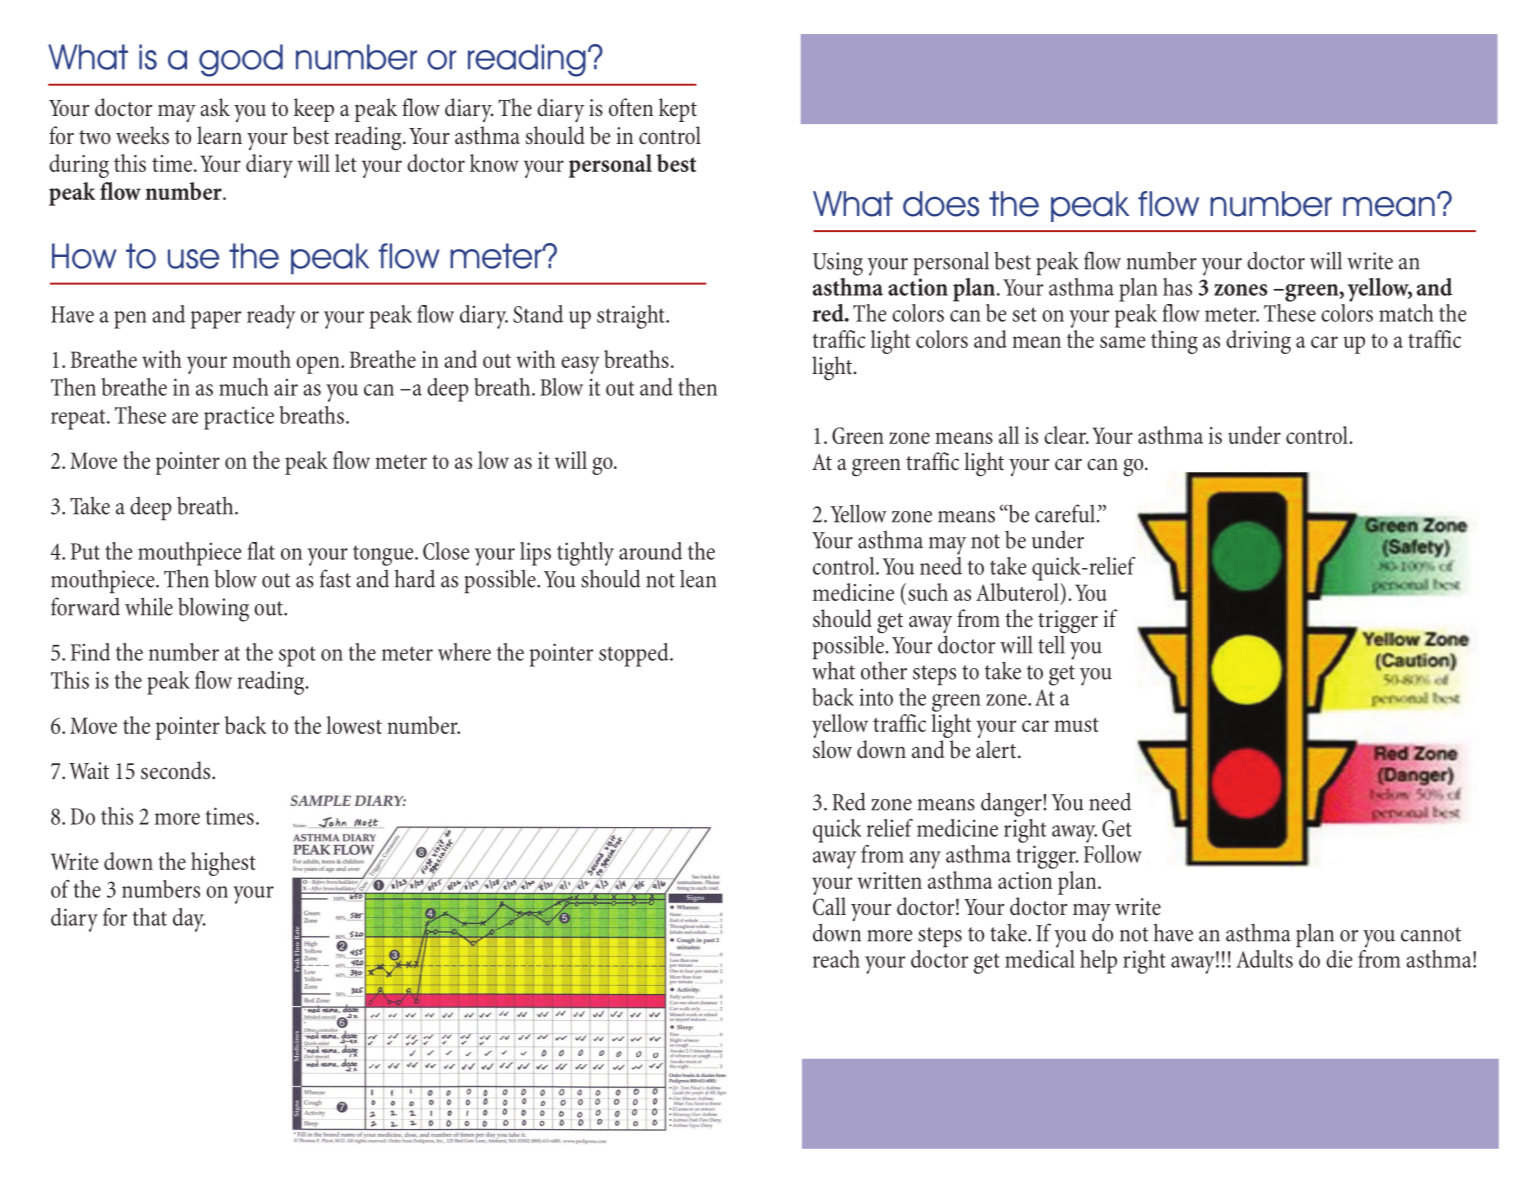  Describe the element at coordinates (297, 656) in the document. I see `spot` at that location.
